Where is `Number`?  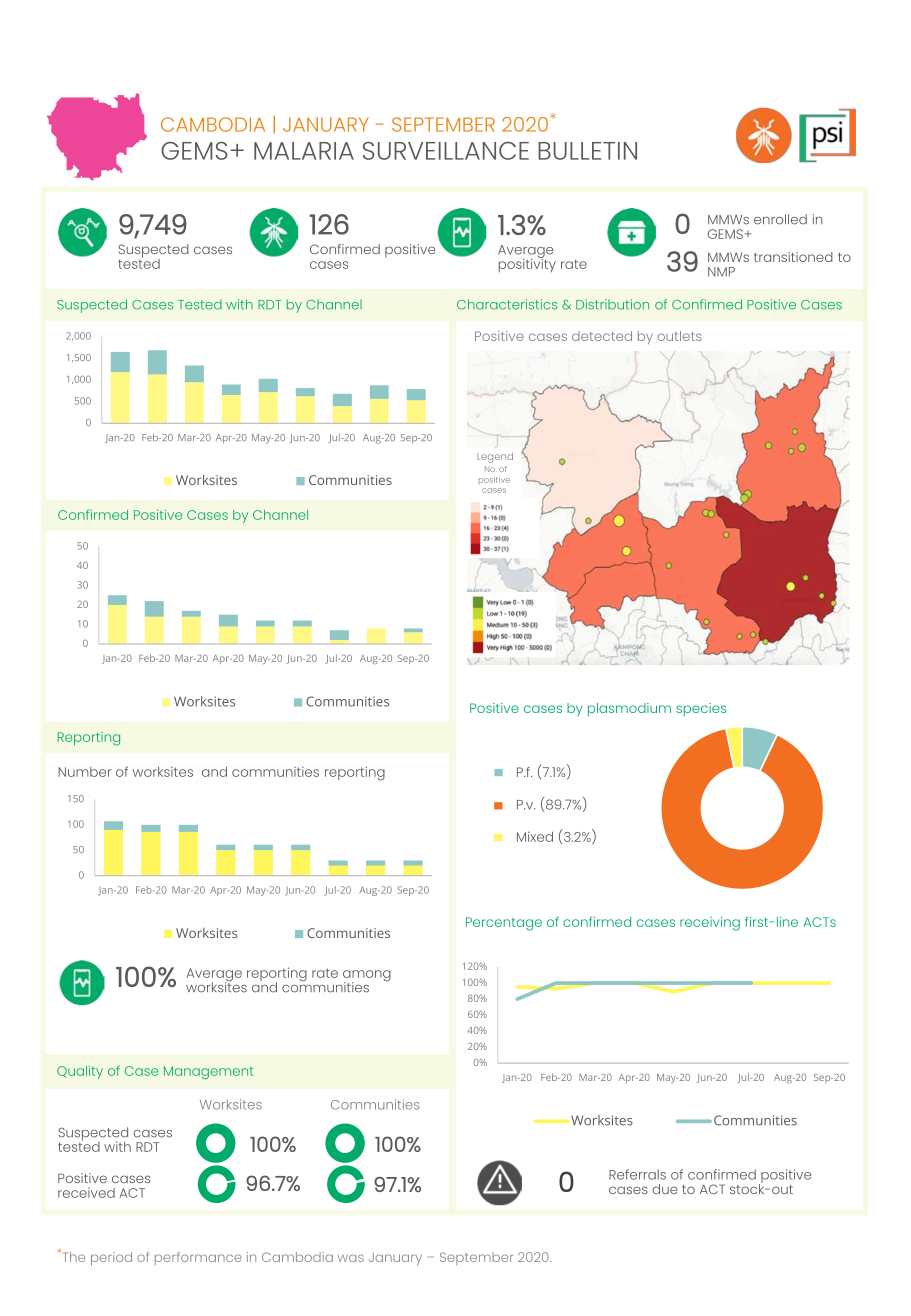
Number is located at coordinates (85, 772).
